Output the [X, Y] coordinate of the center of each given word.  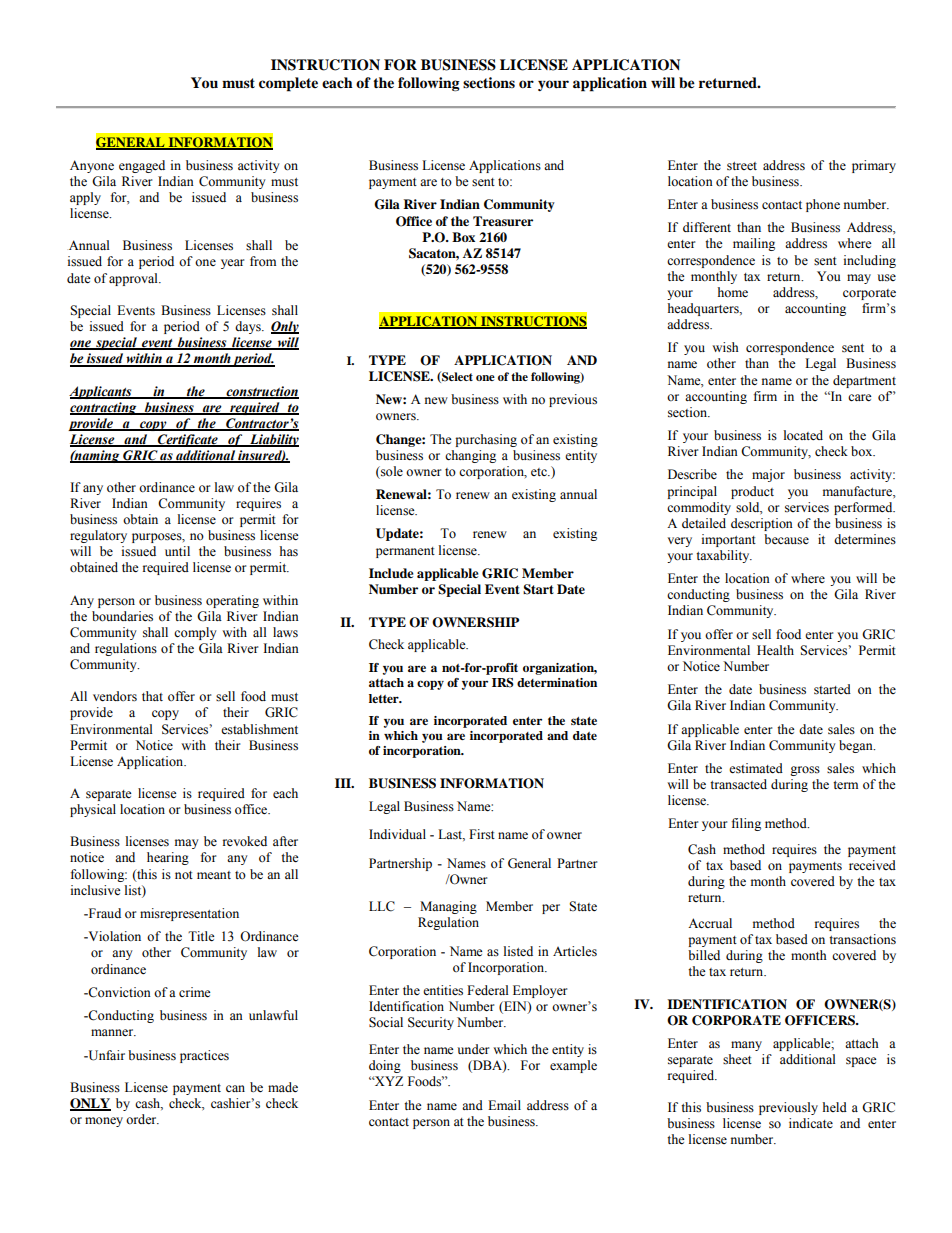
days [249, 327]
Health [775, 650]
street [742, 166]
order [142, 1119]
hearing [168, 858]
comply [195, 633]
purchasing [486, 440]
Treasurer [503, 221]
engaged [142, 166]
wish [725, 347]
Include [391, 573]
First [482, 834]
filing [746, 824]
